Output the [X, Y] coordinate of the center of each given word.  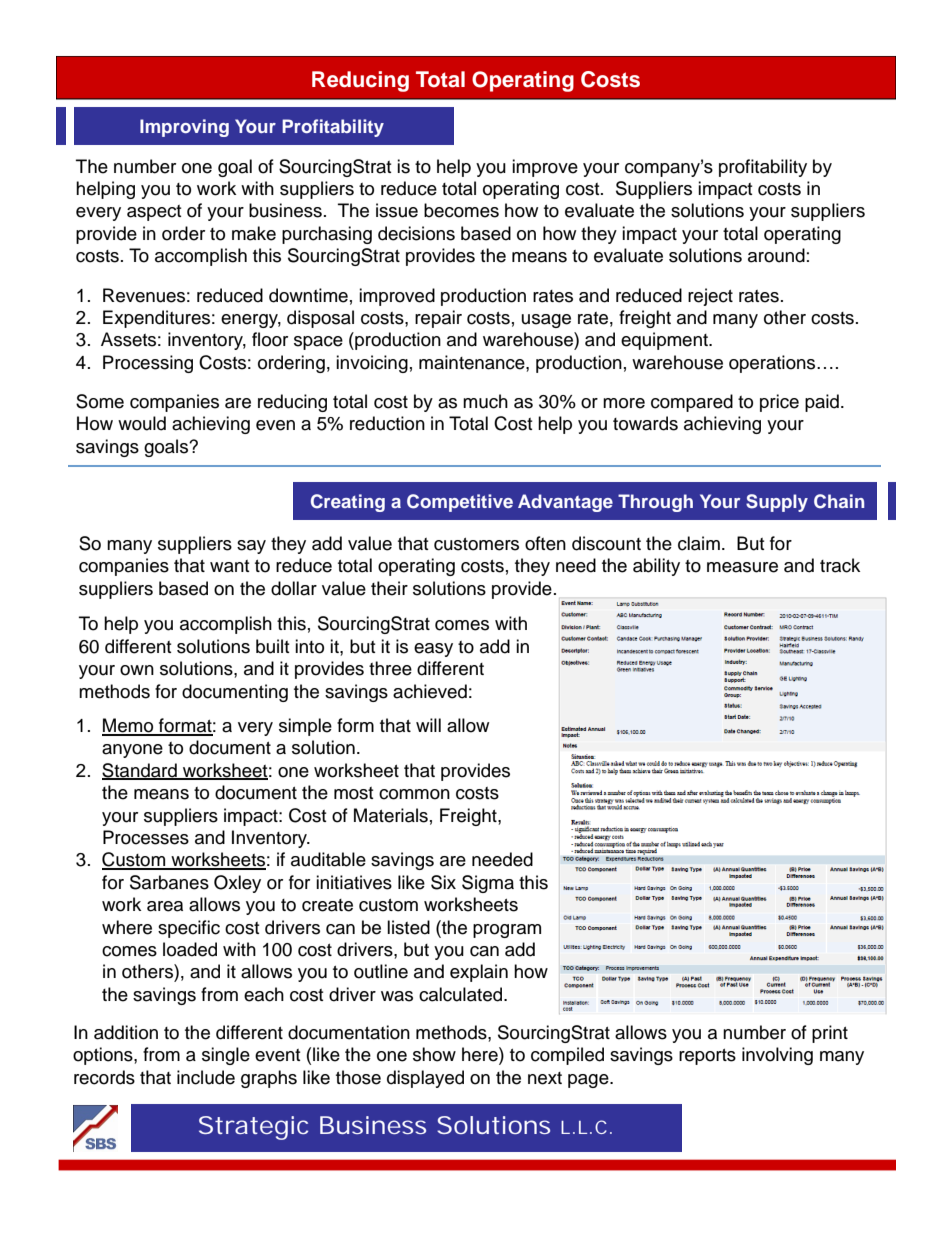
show [434, 1054]
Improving [184, 128]
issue [397, 210]
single [226, 1056]
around [776, 255]
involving [777, 1056]
